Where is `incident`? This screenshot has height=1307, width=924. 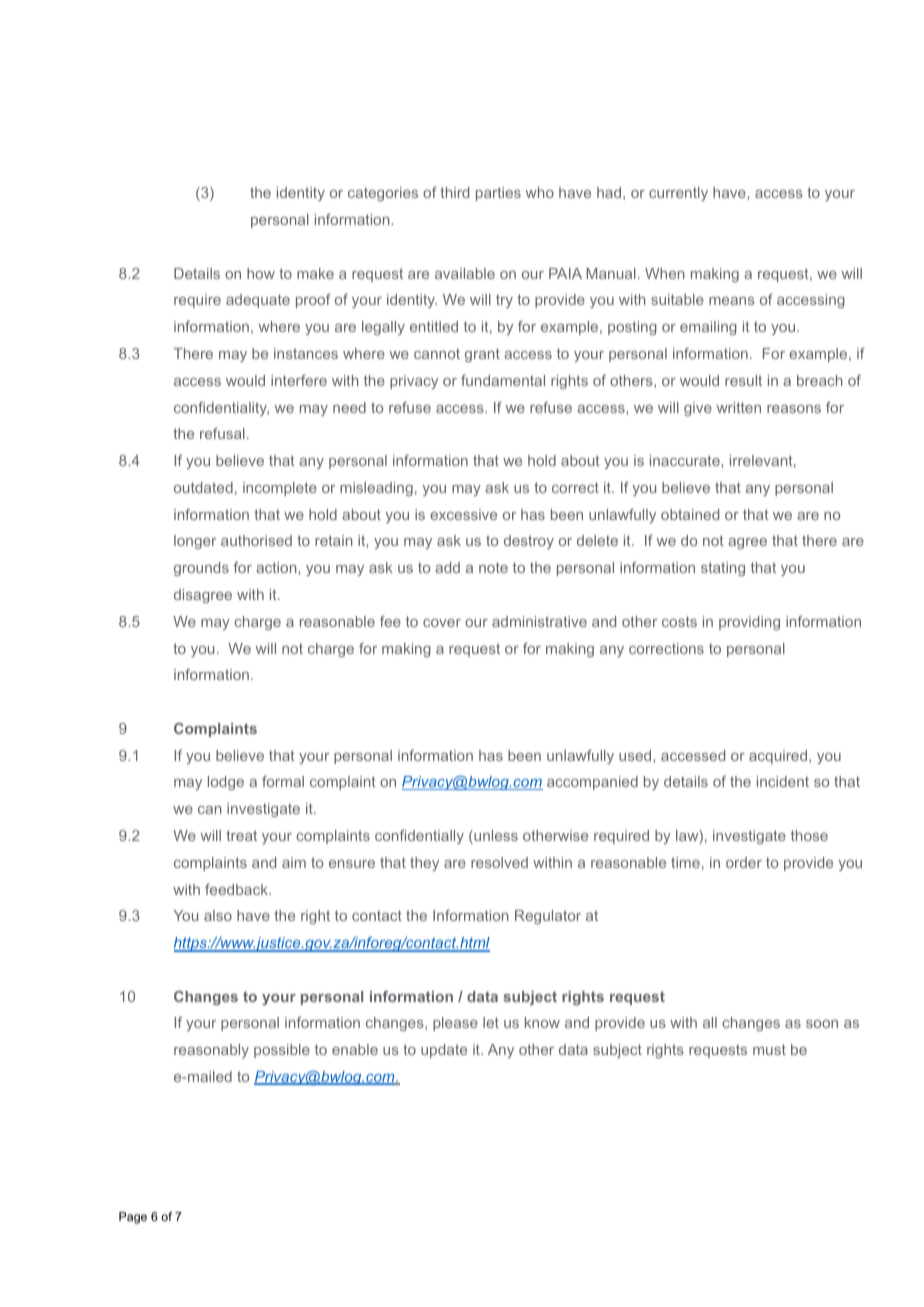
incident is located at coordinates (783, 781).
